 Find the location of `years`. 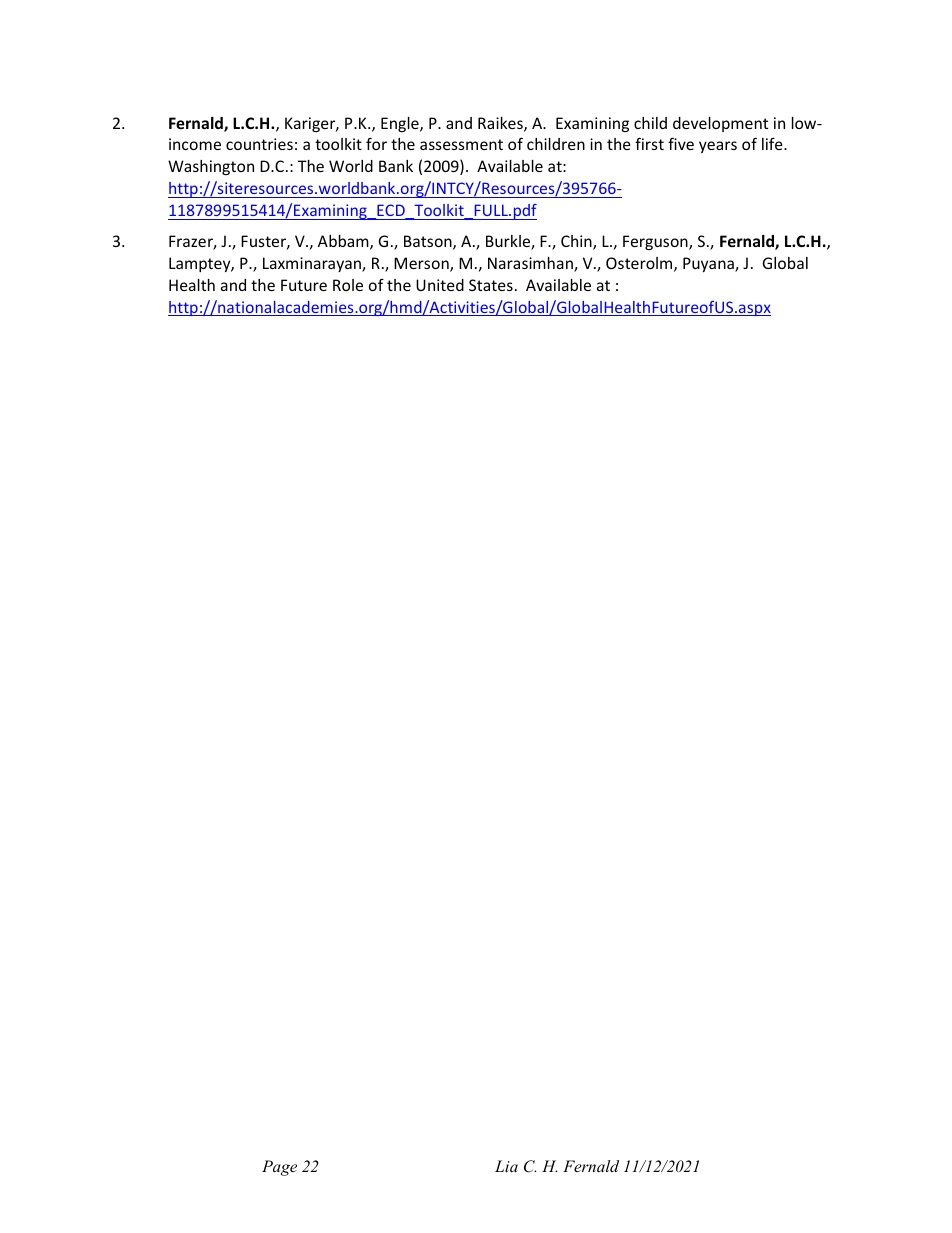

years is located at coordinates (718, 147).
